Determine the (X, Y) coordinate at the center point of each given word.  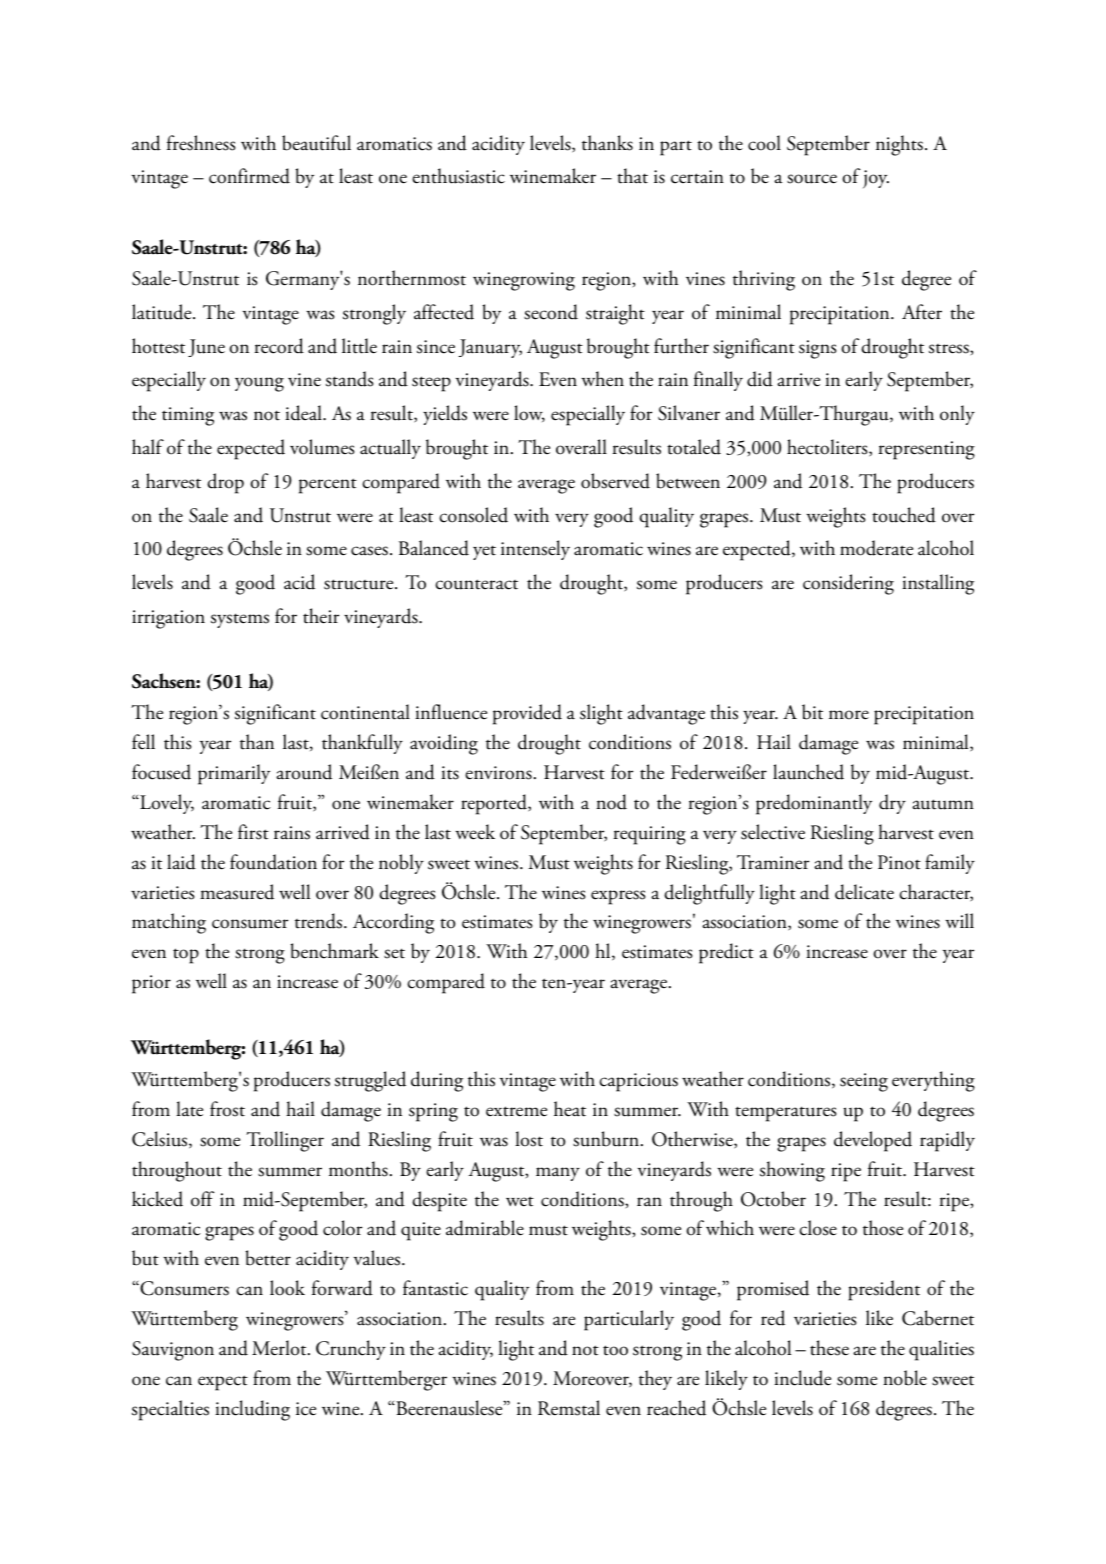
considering (848, 584)
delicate (864, 892)
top (186, 956)
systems (240, 620)
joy (876, 179)
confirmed (249, 176)
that (632, 176)
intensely (535, 550)
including (252, 1410)
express (618, 897)
